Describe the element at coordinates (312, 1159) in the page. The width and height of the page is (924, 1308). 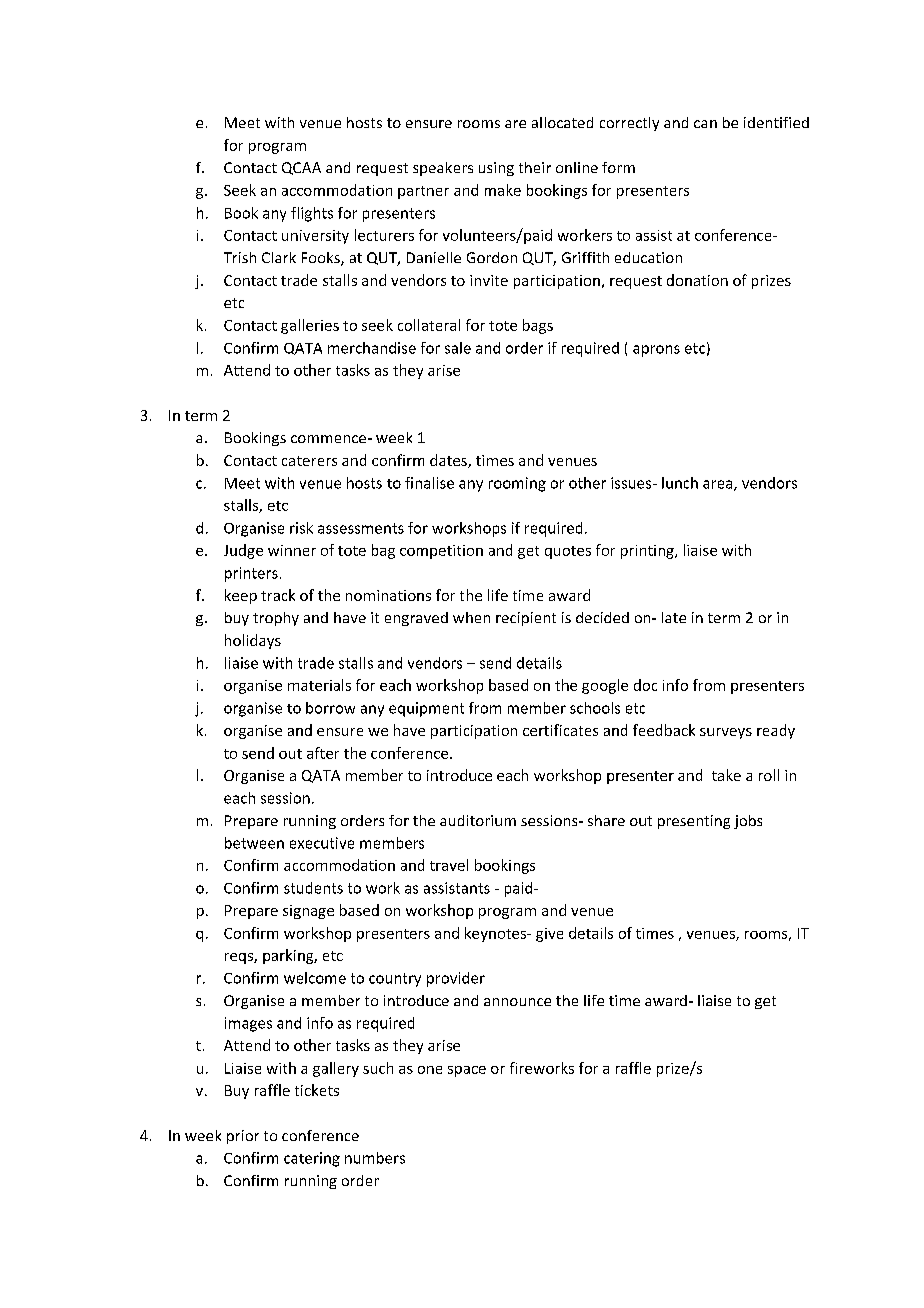
I see `catering` at that location.
